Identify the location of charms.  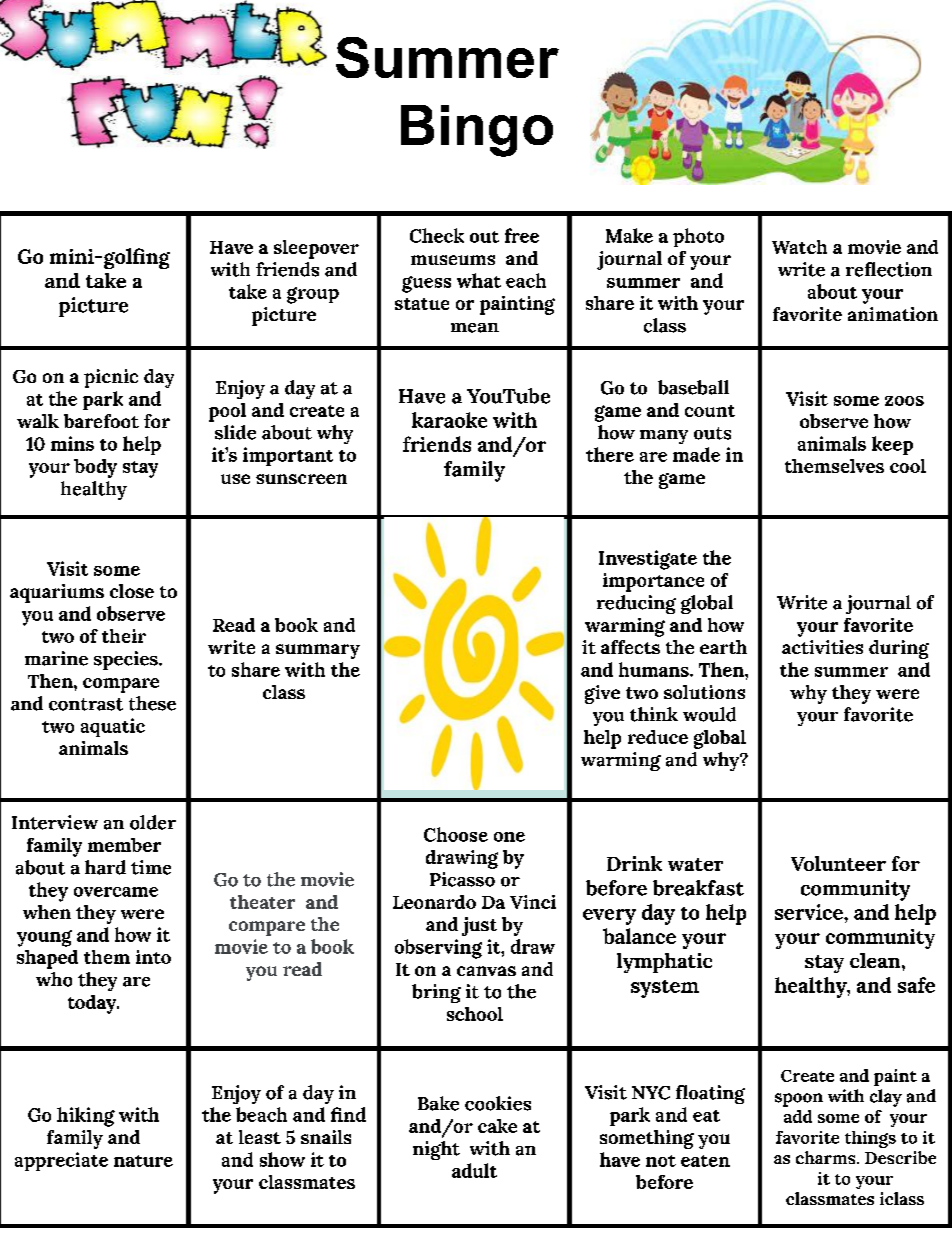
(827, 1157).
